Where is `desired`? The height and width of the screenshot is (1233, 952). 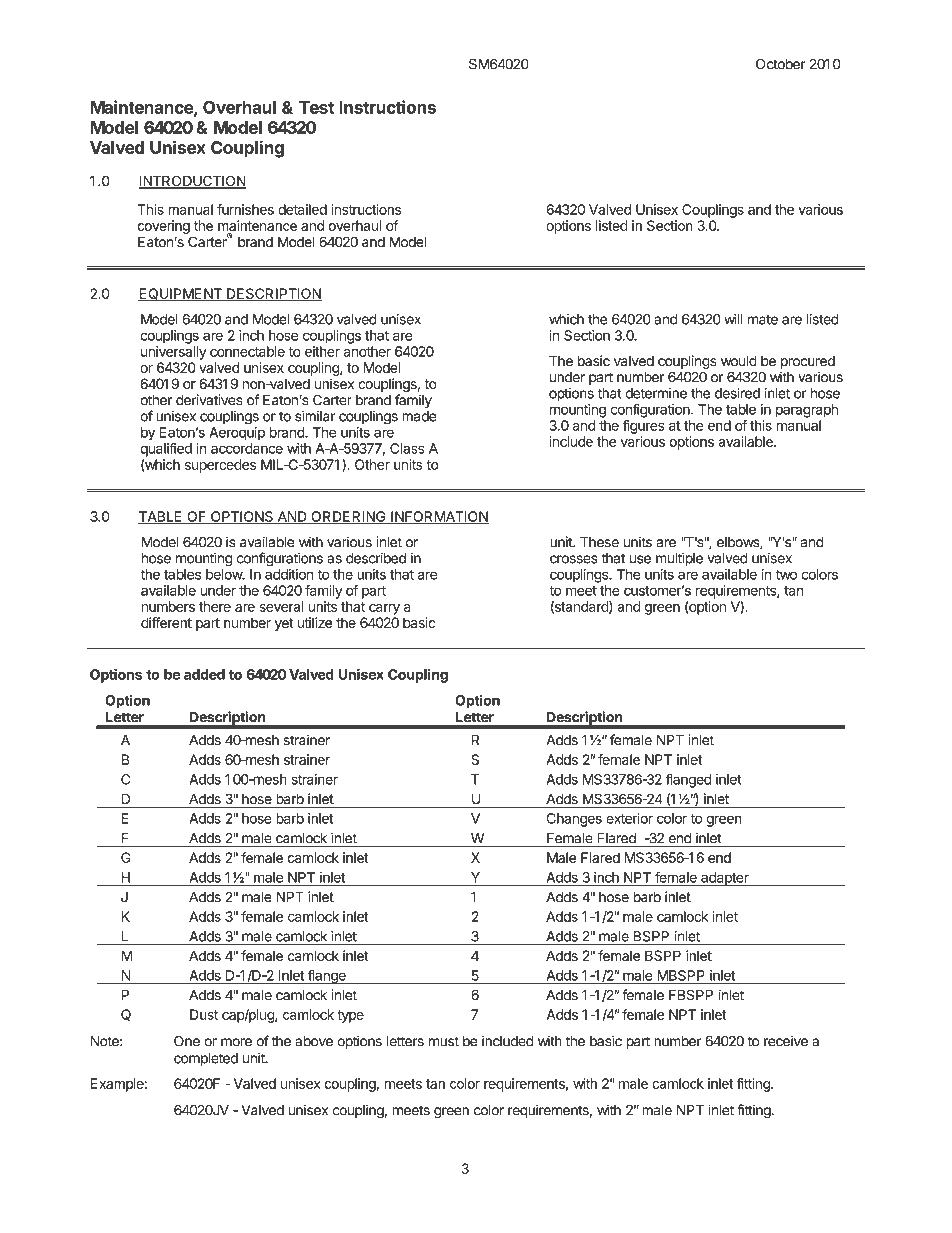 desired is located at coordinates (737, 393).
